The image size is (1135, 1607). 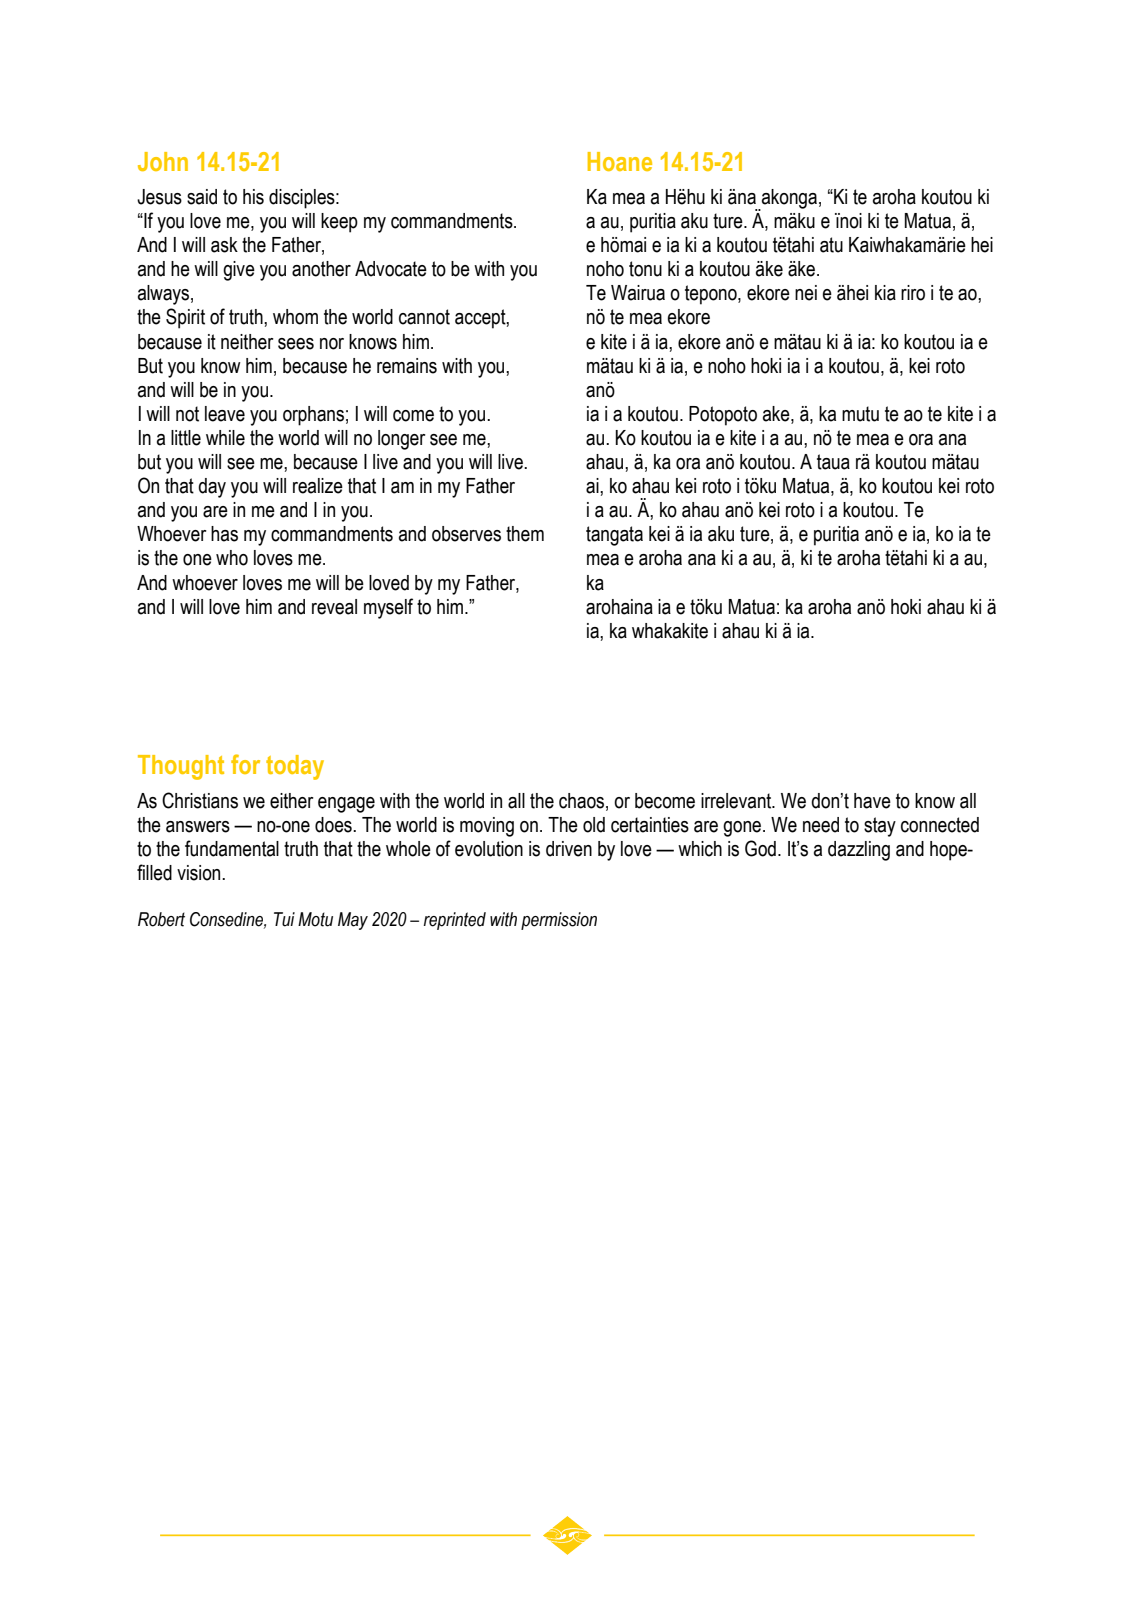 What do you see at coordinates (885, 293) in the image?
I see `kia` at bounding box center [885, 293].
